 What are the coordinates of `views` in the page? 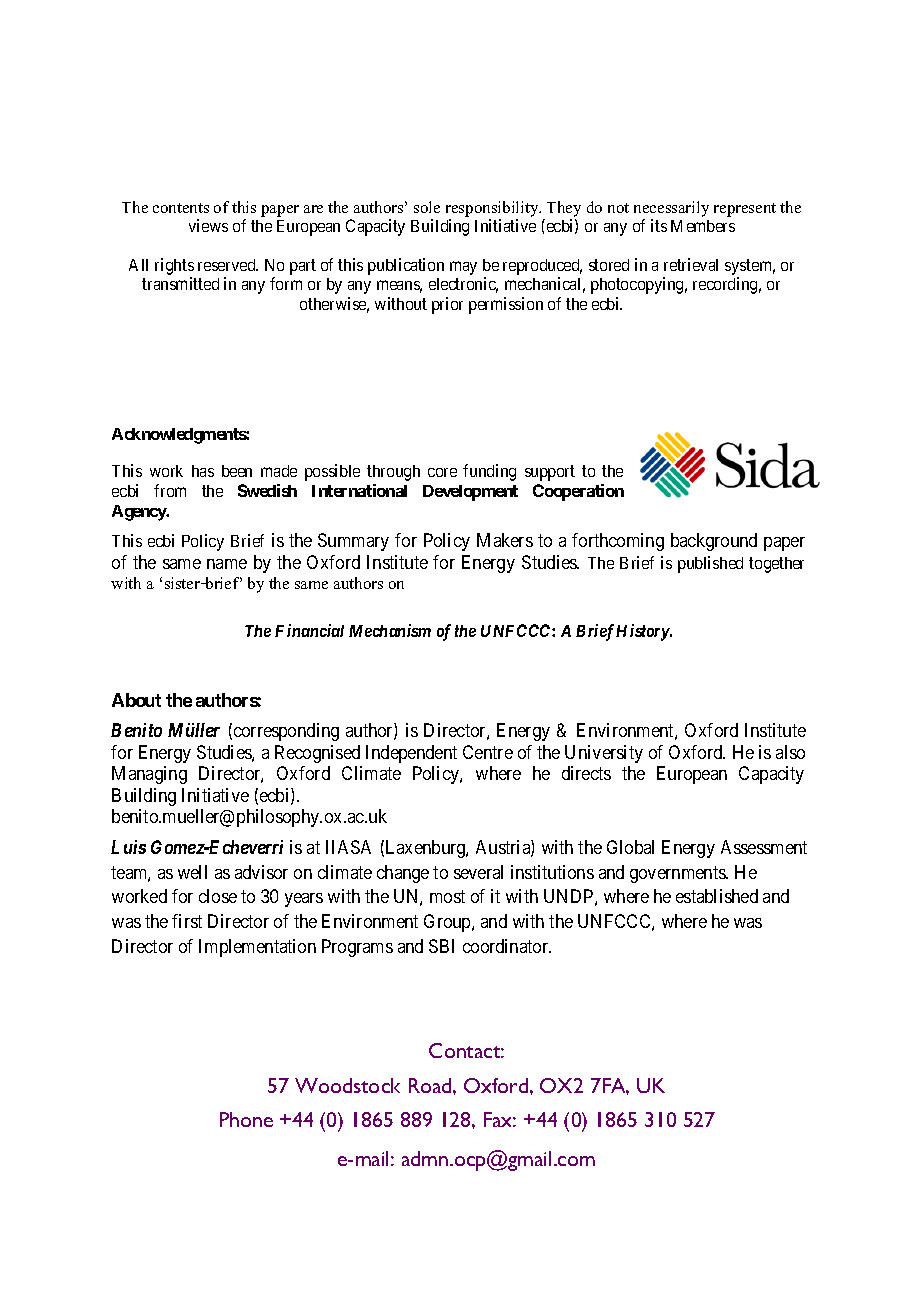 It's located at (208, 225).
